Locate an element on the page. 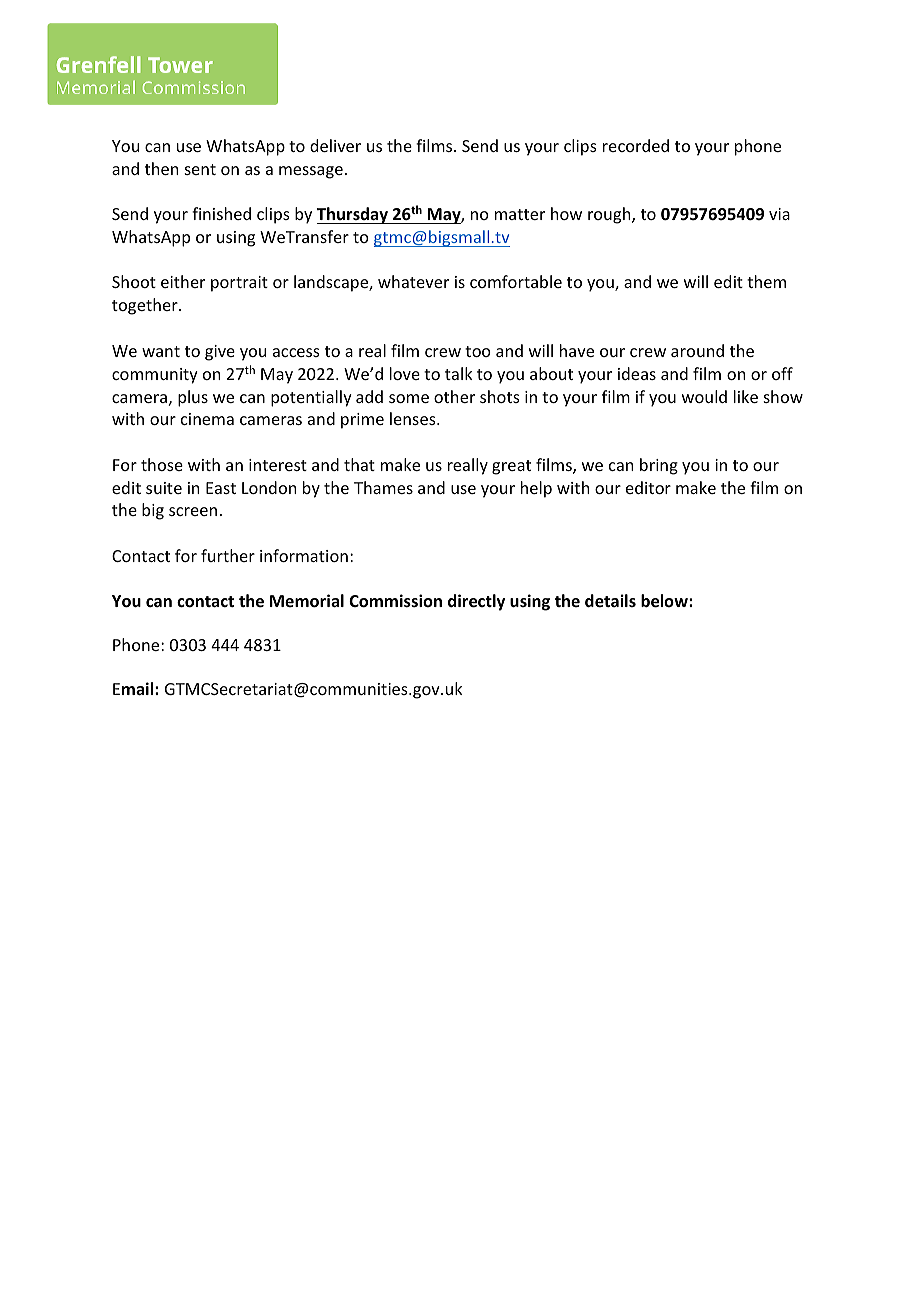 Image resolution: width=924 pixels, height=1309 pixels. Email is located at coordinates (134, 688).
